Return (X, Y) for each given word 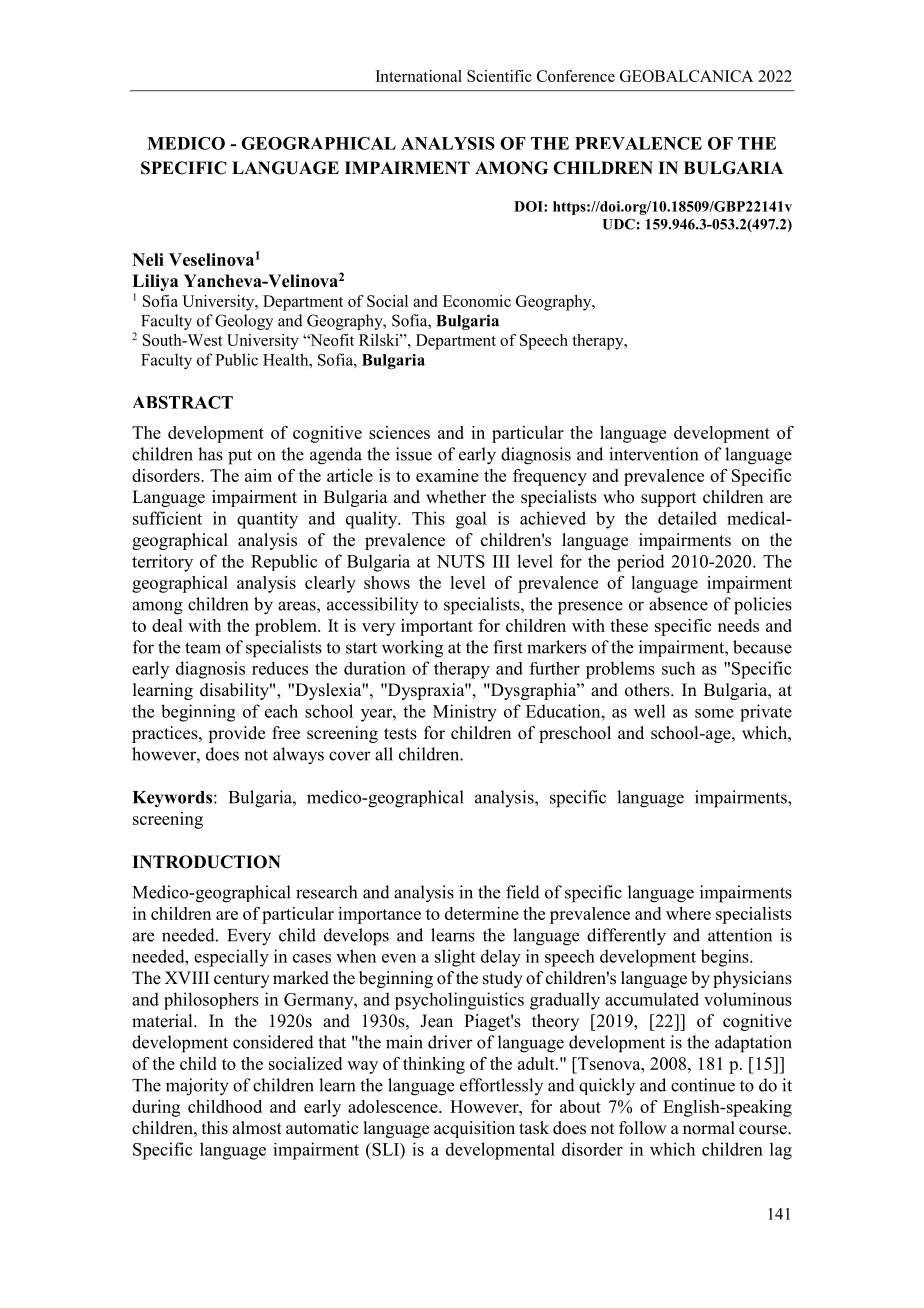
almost (257, 1128)
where (688, 913)
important (437, 627)
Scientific (499, 76)
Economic (477, 301)
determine (482, 913)
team (203, 648)
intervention (653, 454)
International (419, 76)
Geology (244, 322)
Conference (576, 76)
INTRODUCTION (206, 862)
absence (678, 604)
